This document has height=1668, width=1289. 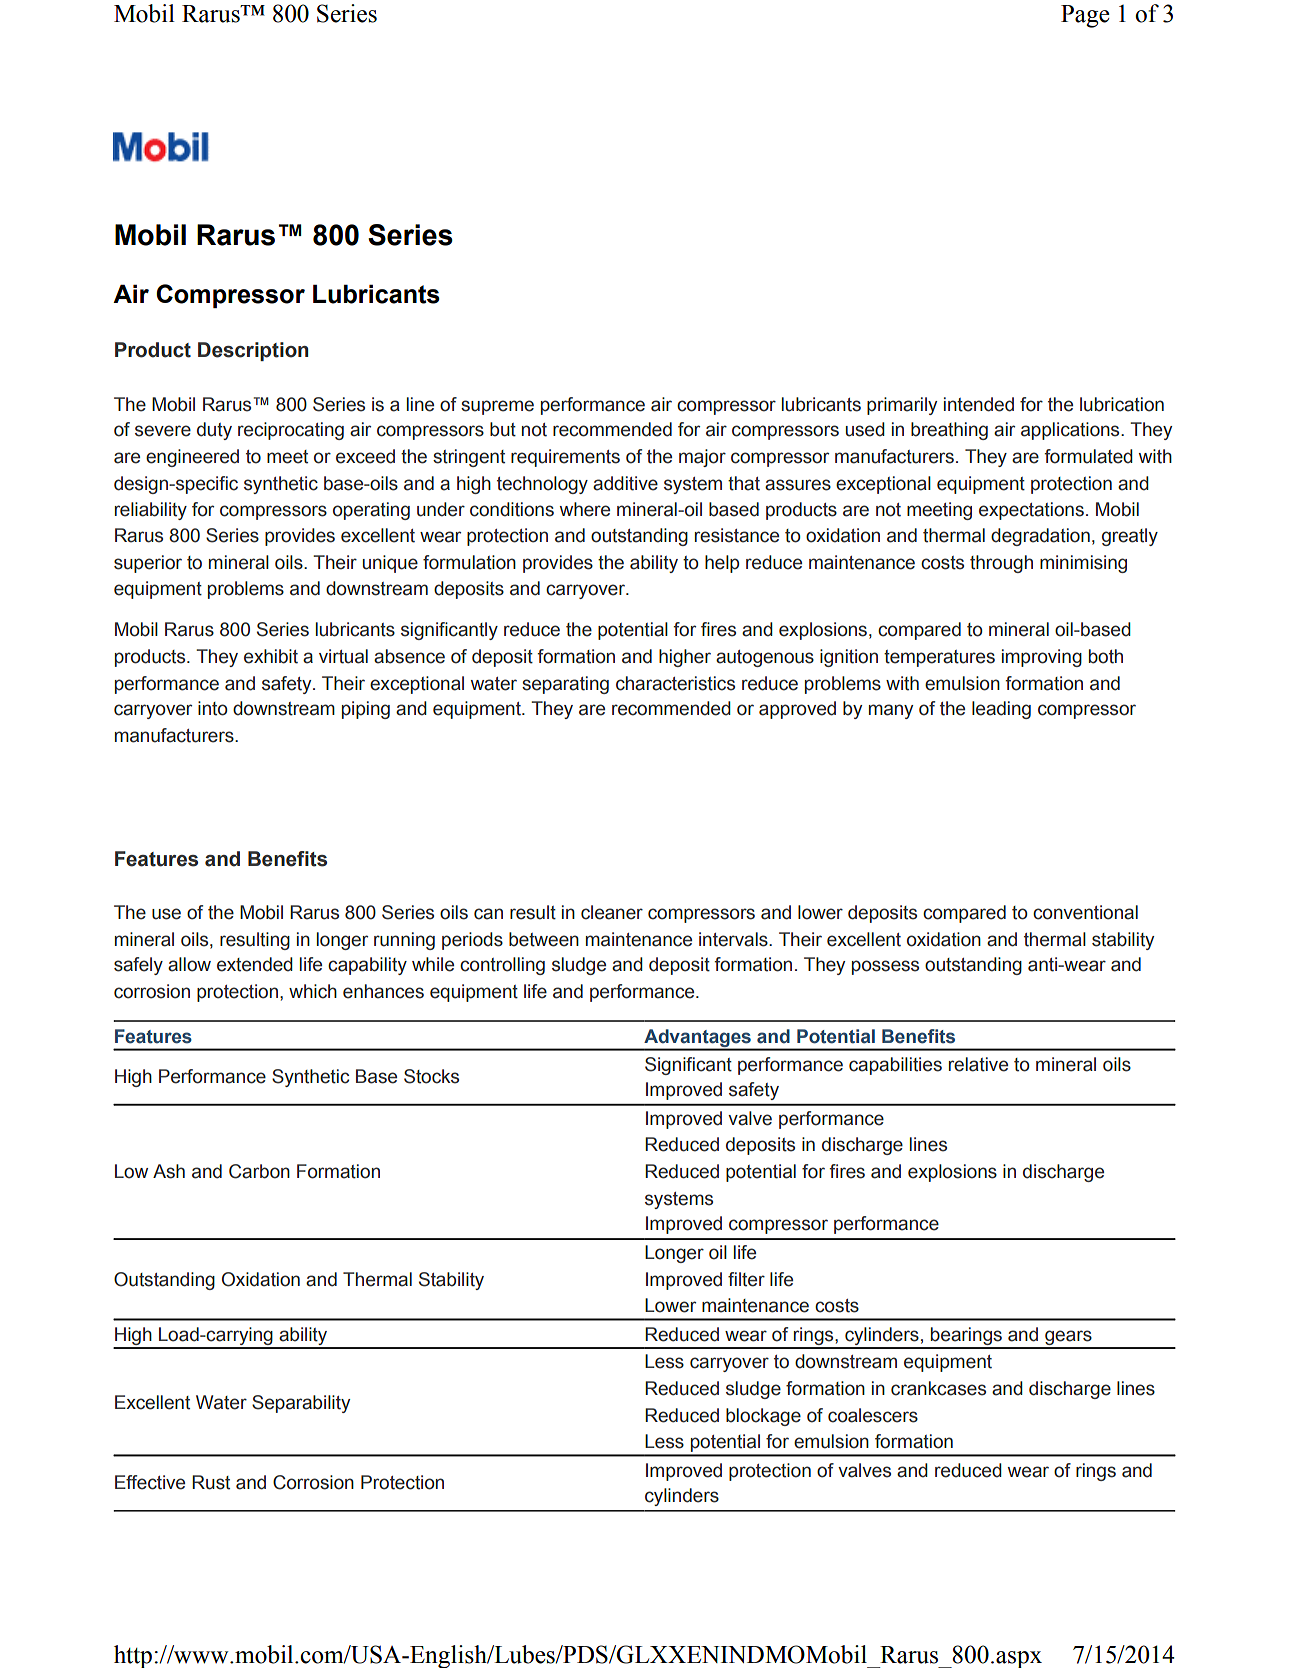 I want to click on leading, so click(x=1001, y=710).
